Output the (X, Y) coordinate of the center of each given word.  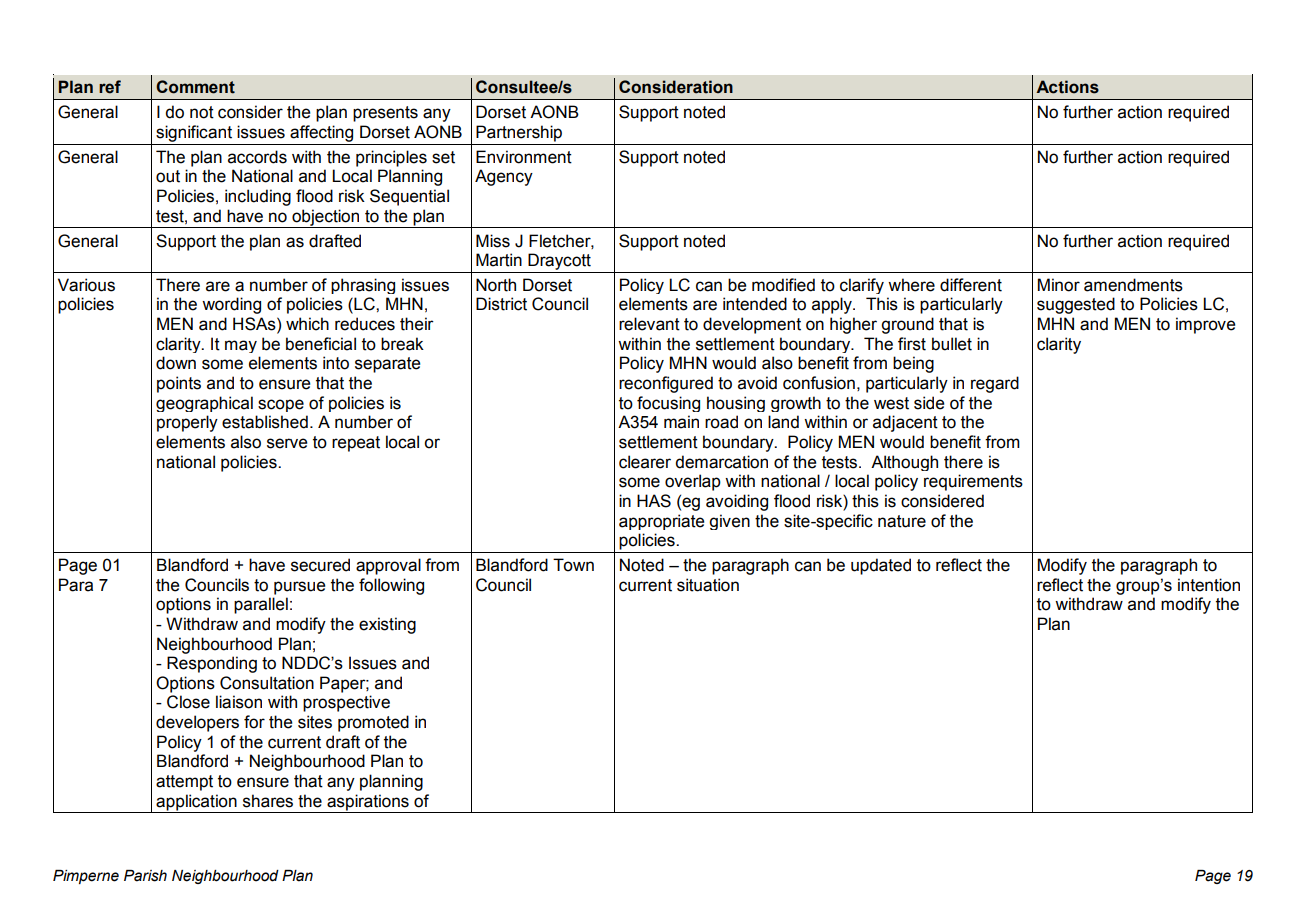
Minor (1059, 285)
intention (1209, 585)
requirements (973, 482)
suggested (1076, 305)
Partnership (519, 133)
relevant (649, 324)
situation (708, 585)
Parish (145, 876)
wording (231, 305)
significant (194, 133)
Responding (212, 664)
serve (287, 443)
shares (268, 801)
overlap (693, 482)
